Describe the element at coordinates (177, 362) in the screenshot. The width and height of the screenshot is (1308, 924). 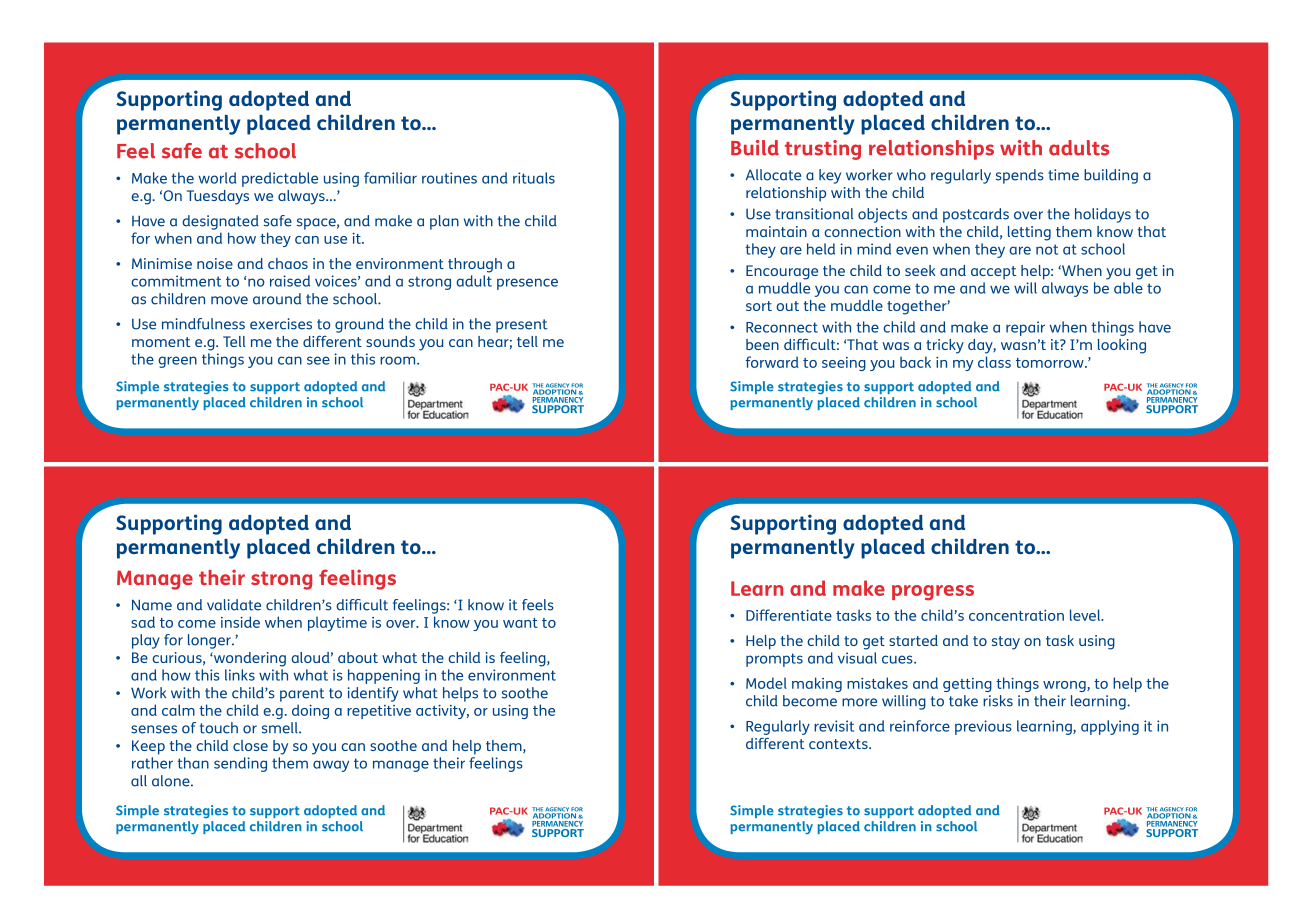
I see `green` at that location.
